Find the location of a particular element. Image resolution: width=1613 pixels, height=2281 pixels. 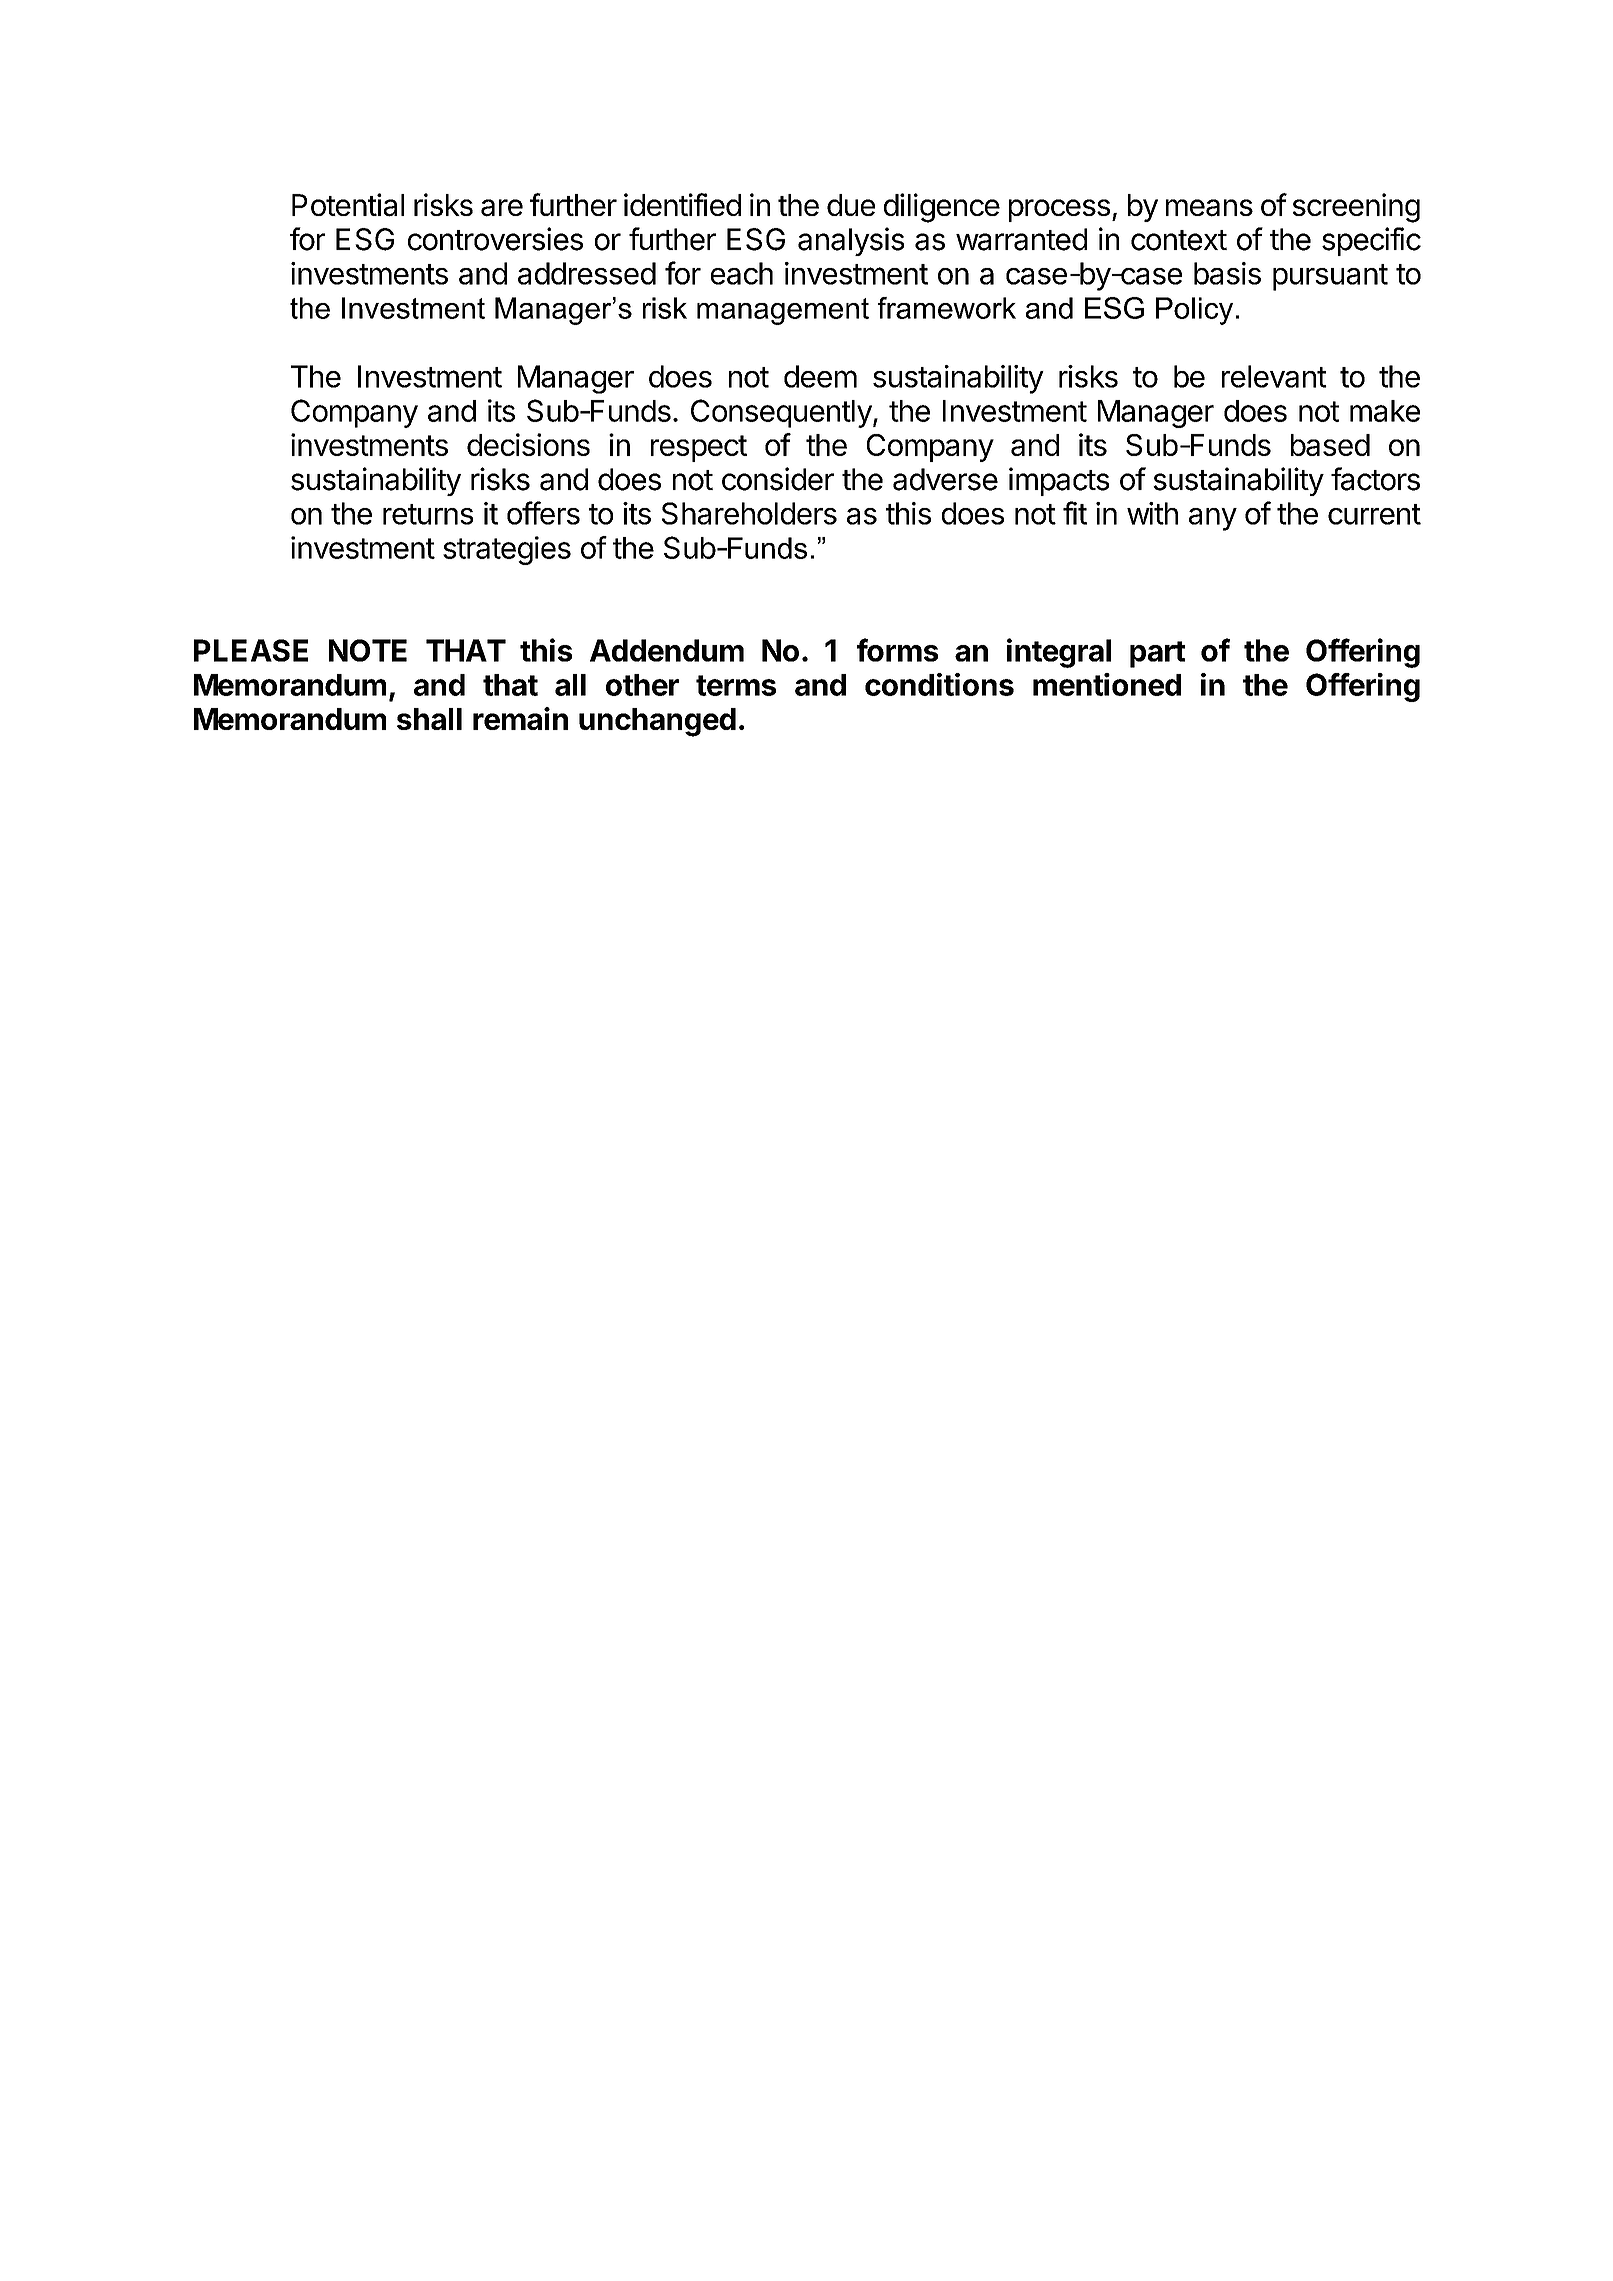

means is located at coordinates (1209, 208).
